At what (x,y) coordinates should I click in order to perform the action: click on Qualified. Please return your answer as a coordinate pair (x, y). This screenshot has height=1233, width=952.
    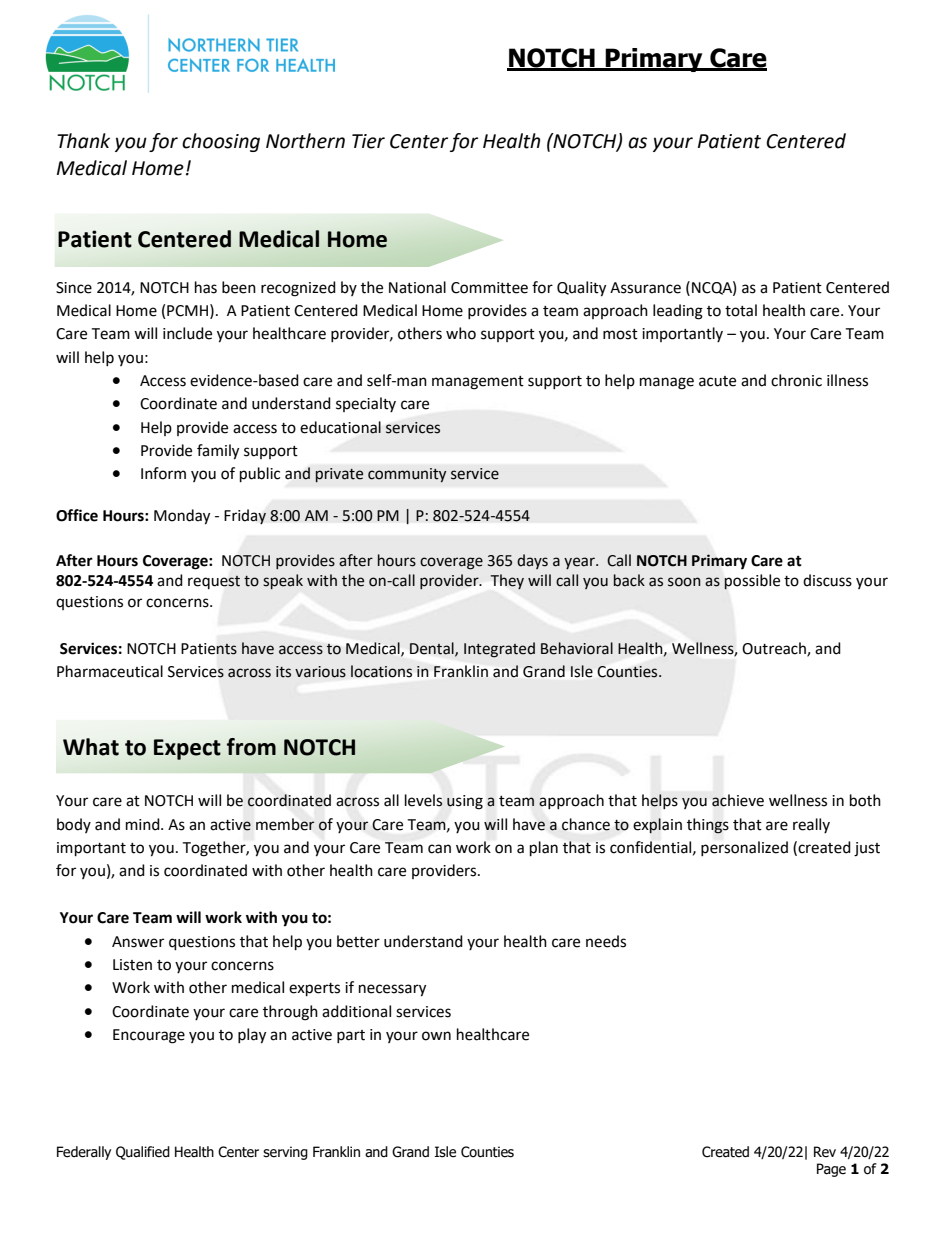
    Looking at the image, I should click on (143, 1153).
